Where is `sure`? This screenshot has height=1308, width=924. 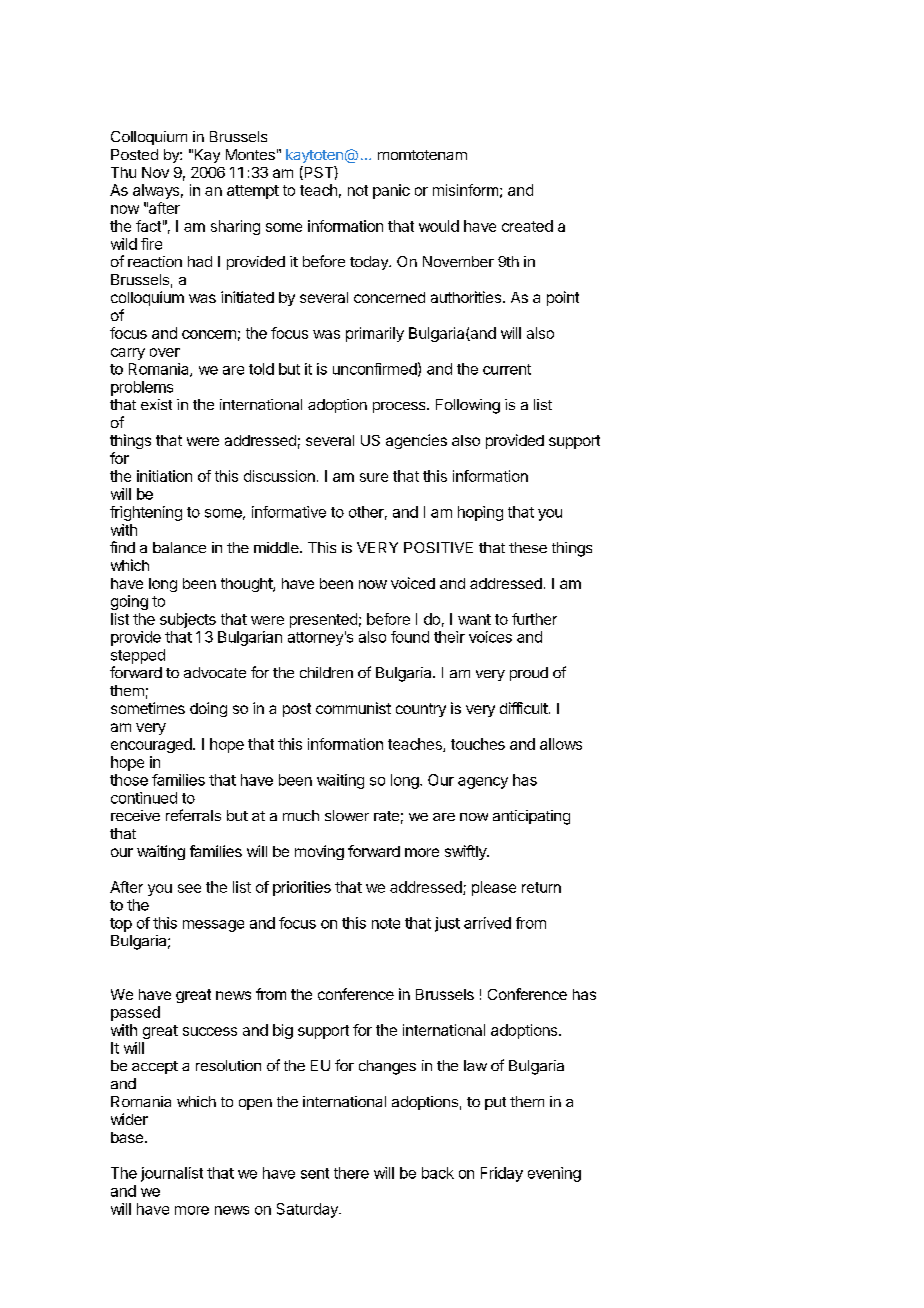 sure is located at coordinates (374, 477).
